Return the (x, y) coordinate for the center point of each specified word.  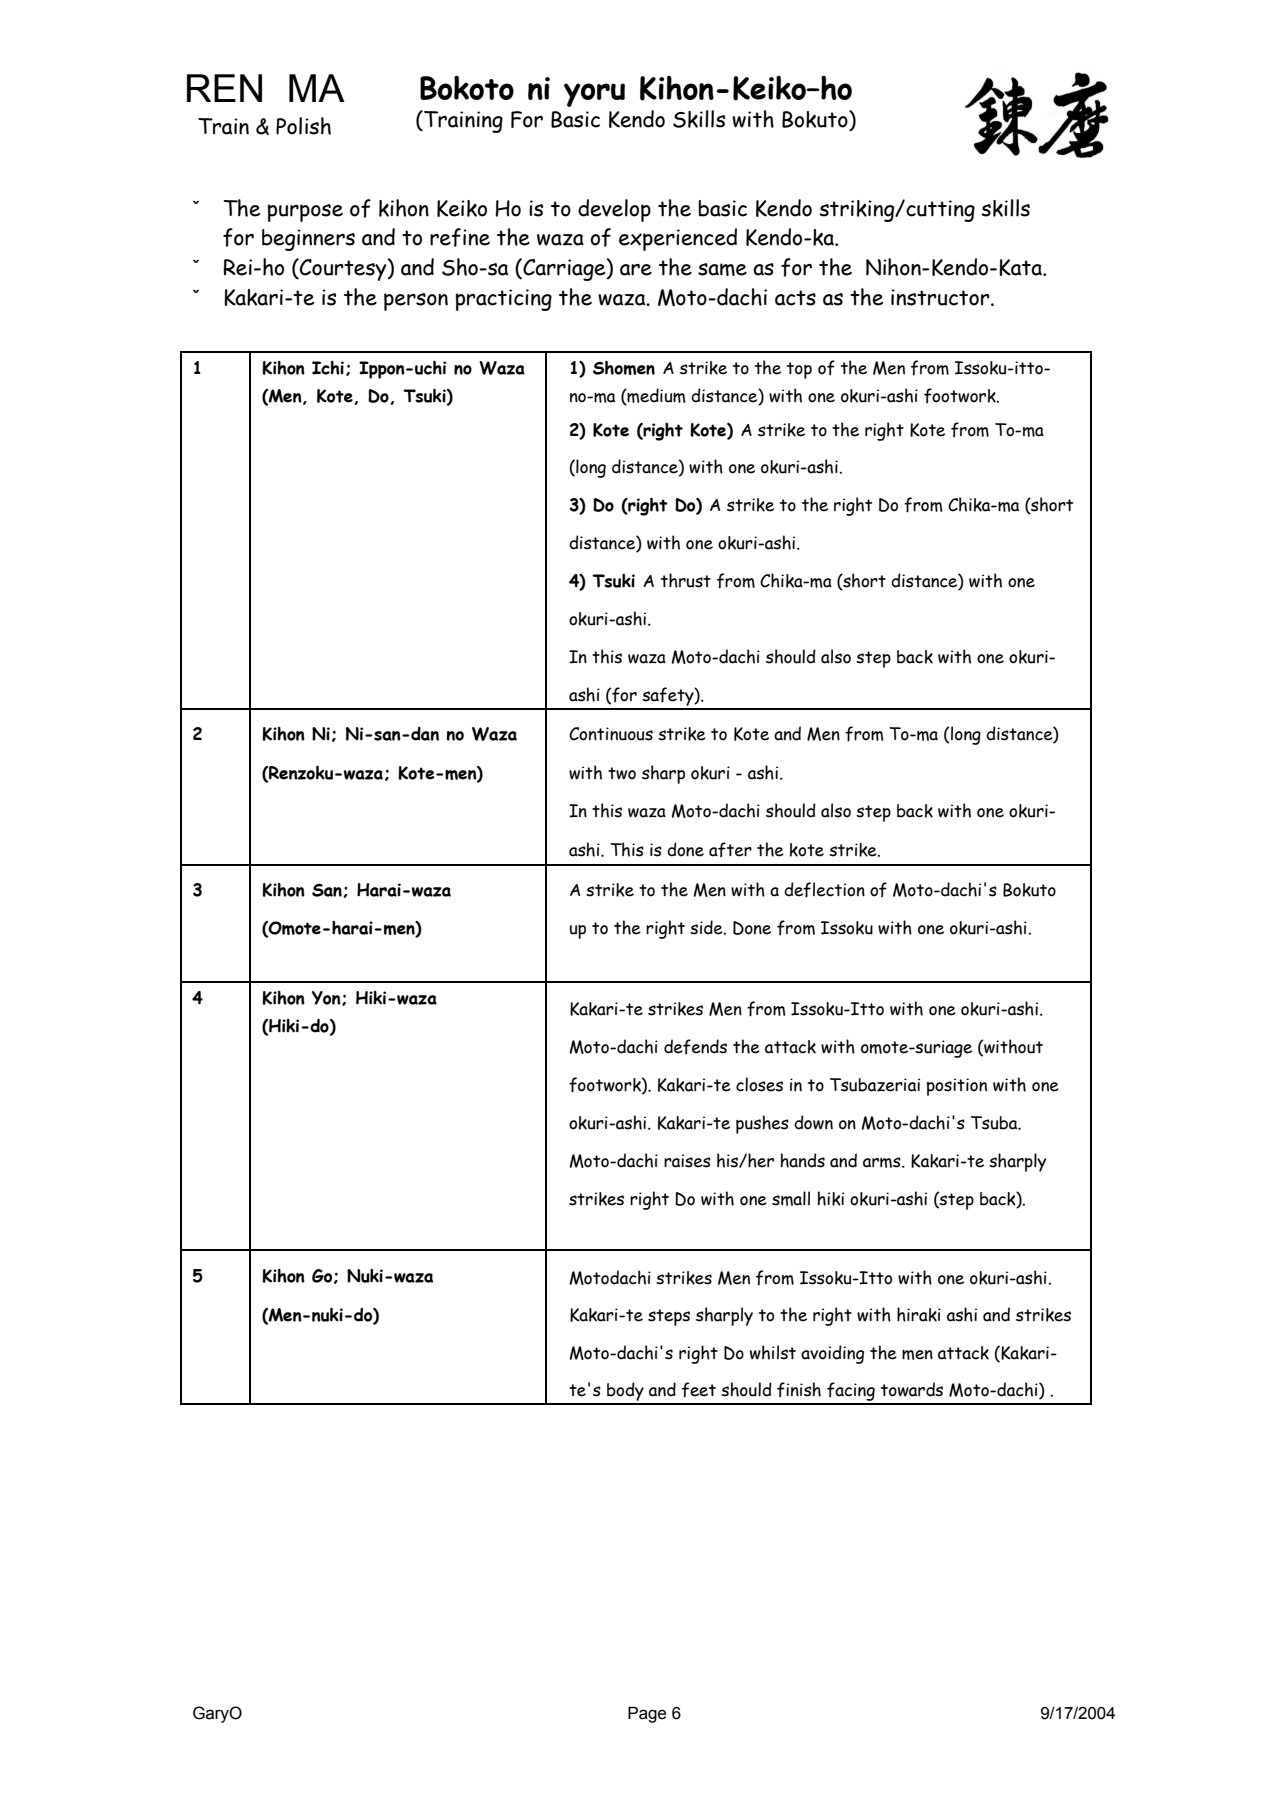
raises (687, 1161)
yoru (594, 95)
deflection (824, 890)
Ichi (328, 368)
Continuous (611, 734)
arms (883, 1162)
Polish (303, 126)
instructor (941, 297)
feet (699, 1390)
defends (695, 1047)
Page (647, 1714)
